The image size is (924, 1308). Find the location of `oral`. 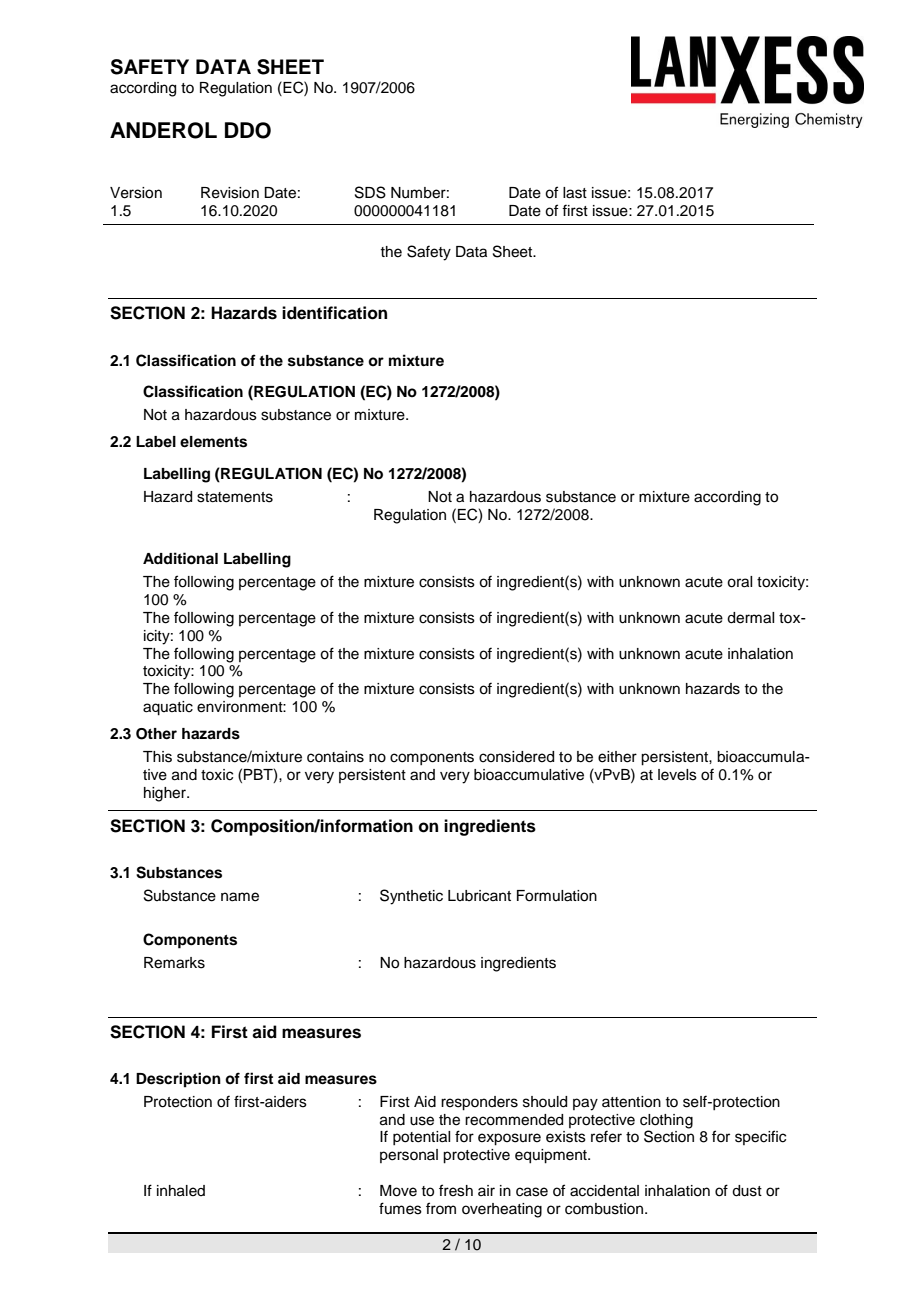

oral is located at coordinates (739, 582).
